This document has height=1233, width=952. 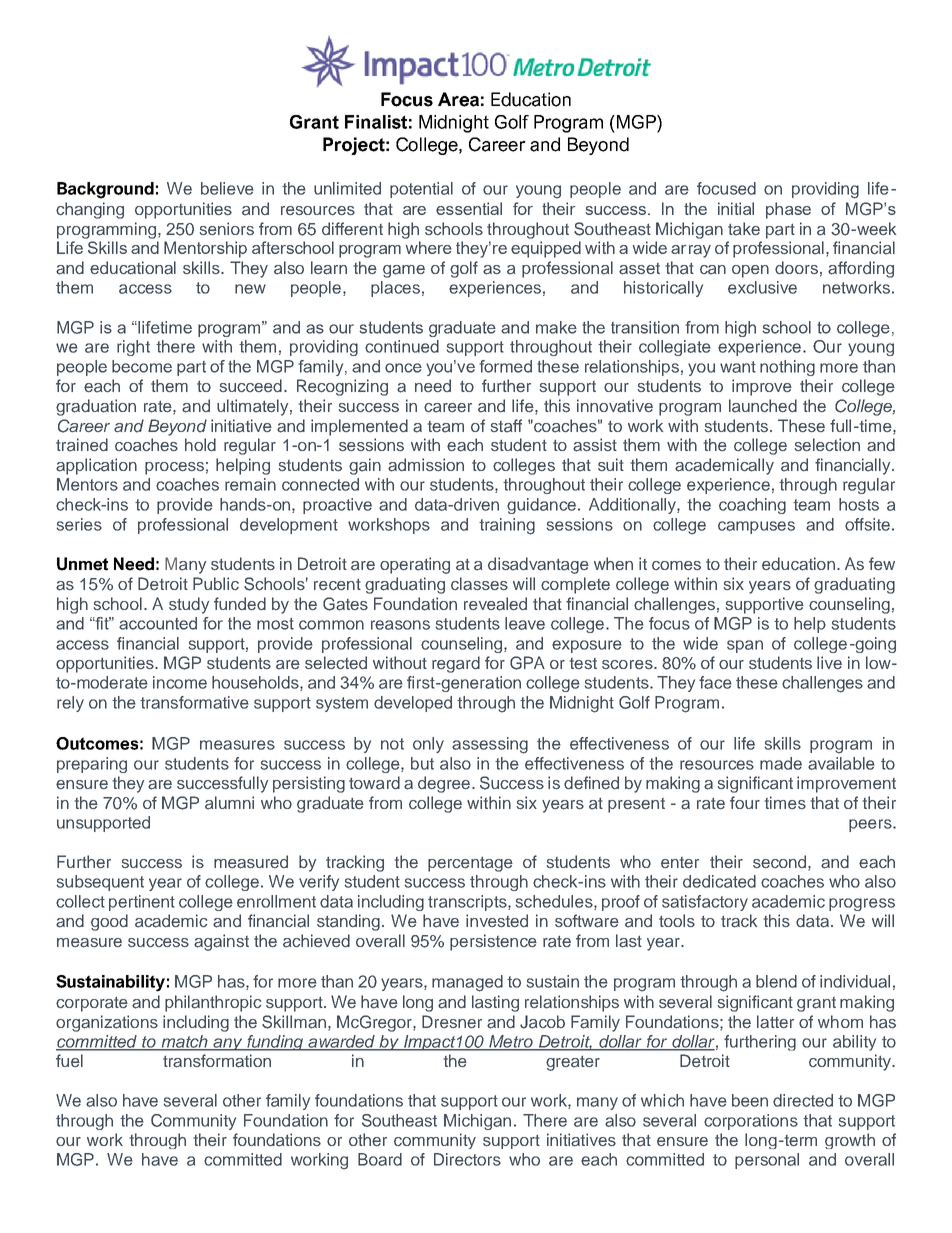 I want to click on campuses, so click(x=756, y=527).
